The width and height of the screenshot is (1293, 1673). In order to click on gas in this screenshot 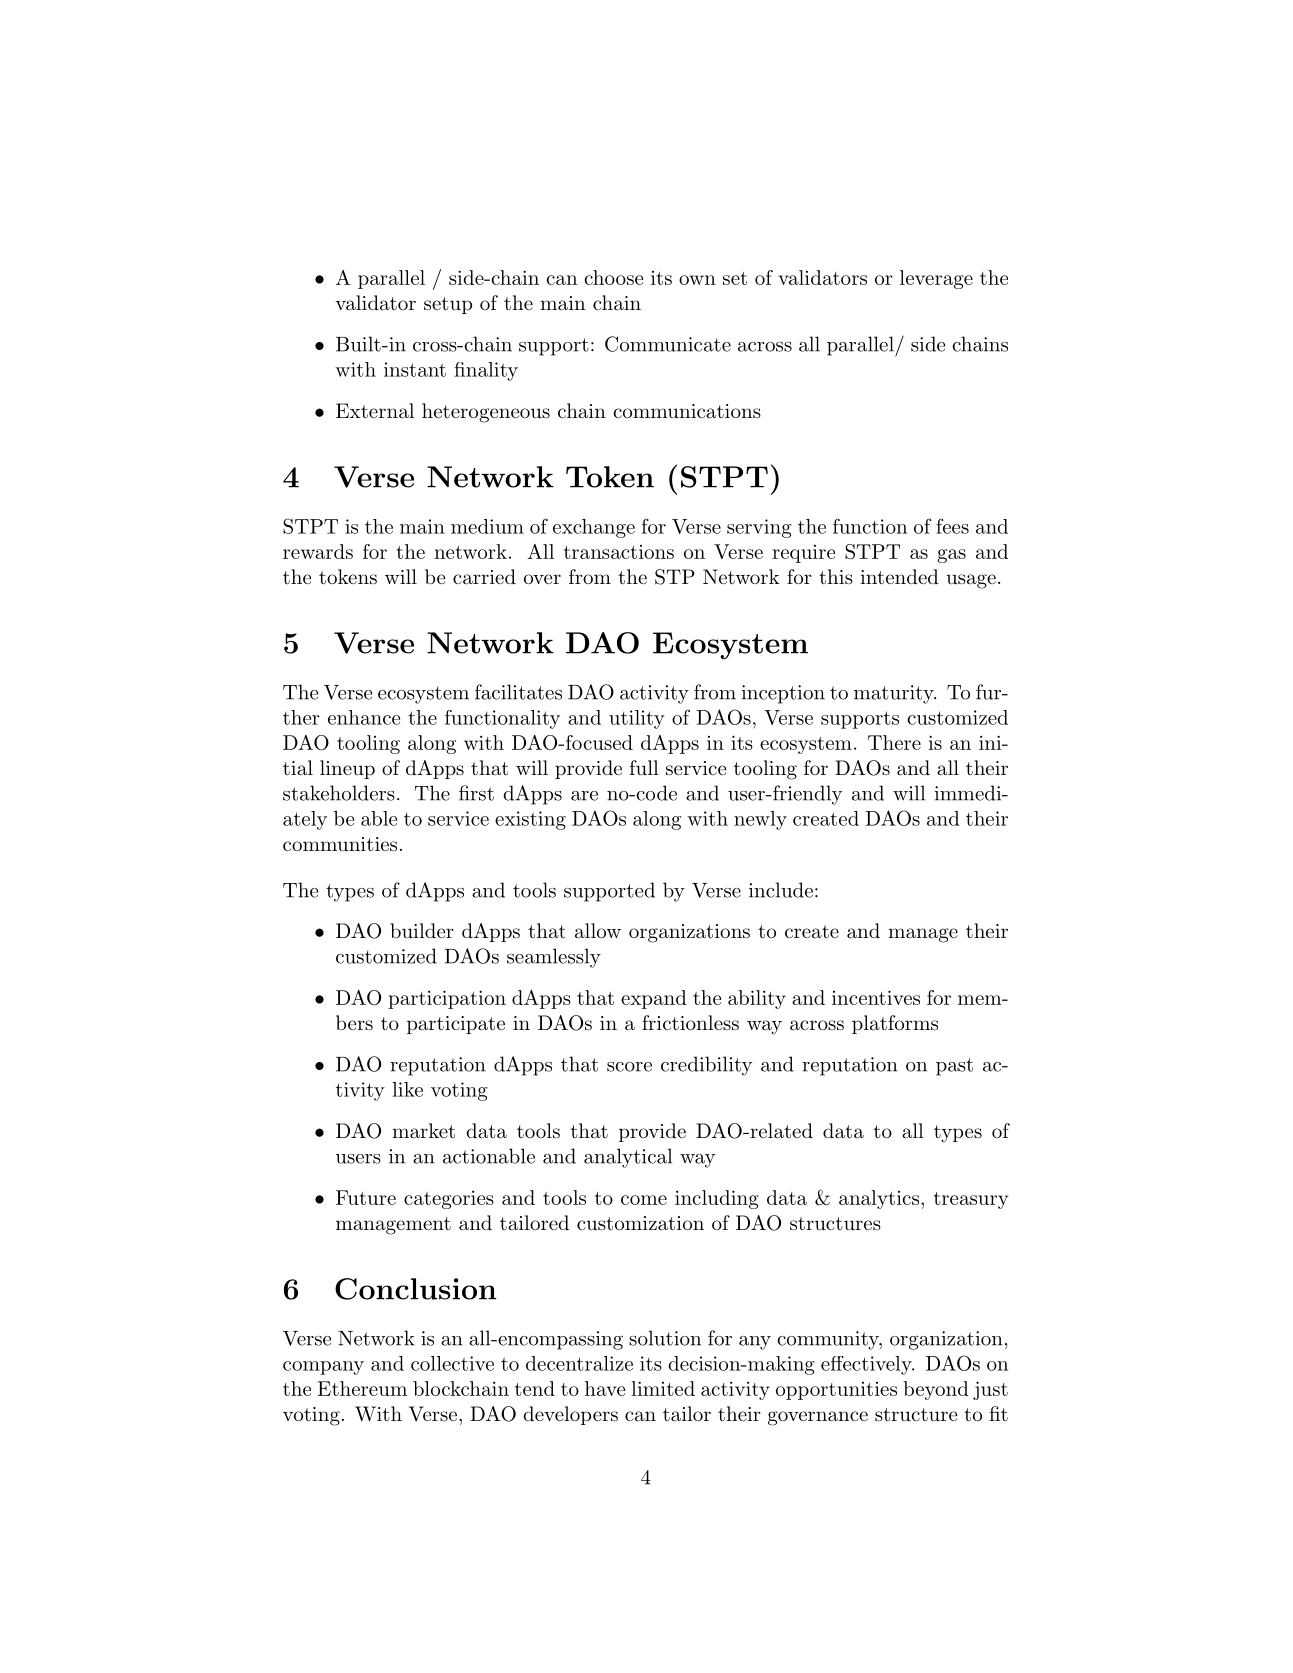, I will do `click(951, 556)`.
